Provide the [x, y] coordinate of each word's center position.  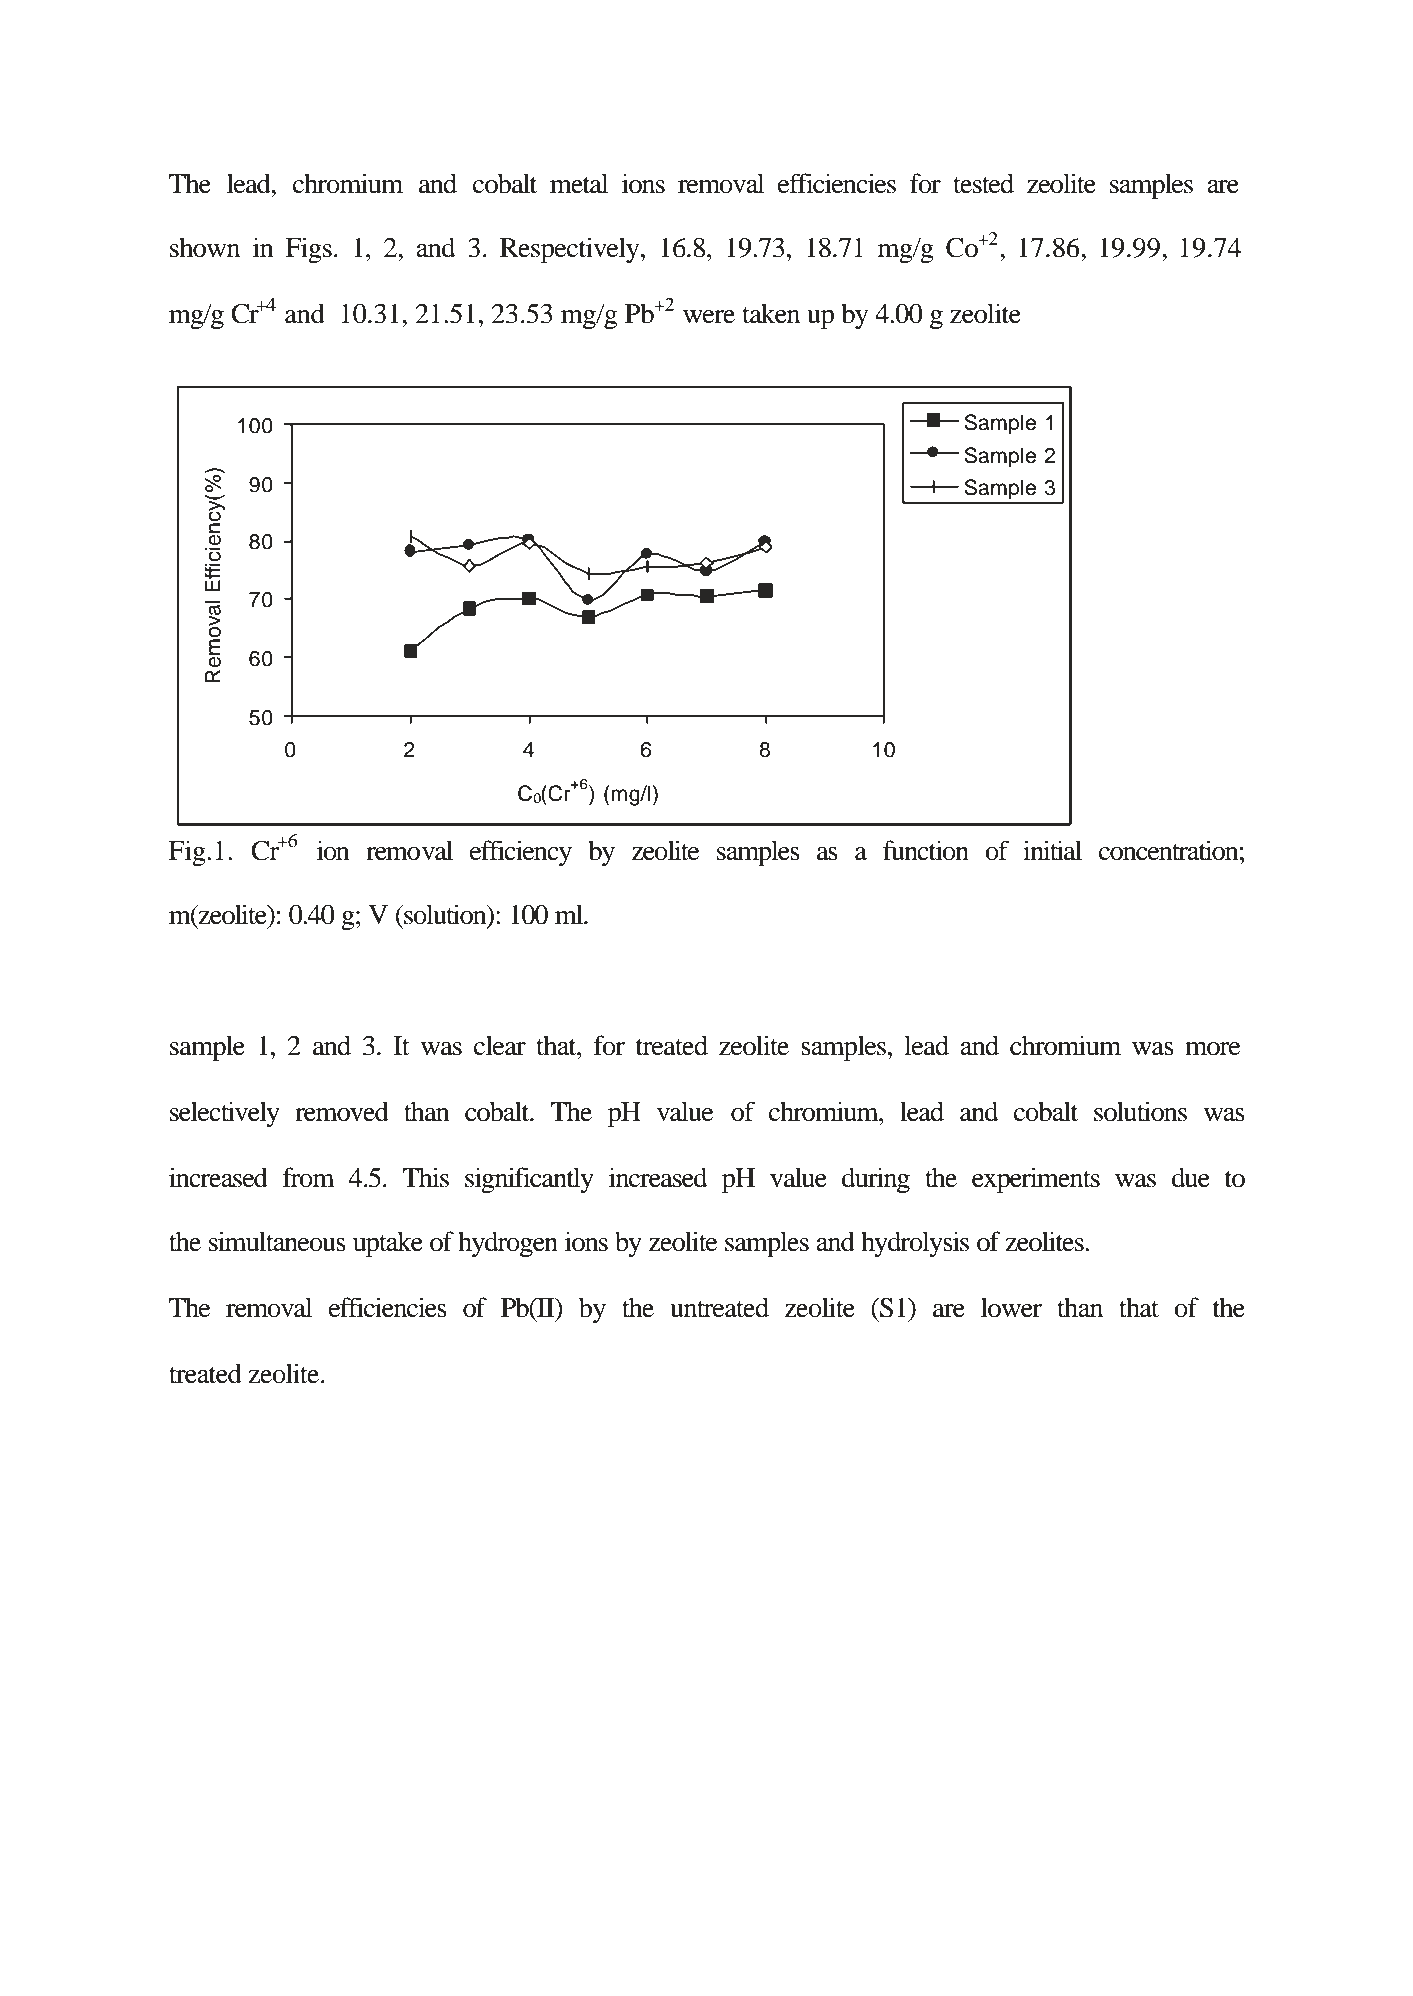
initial [1052, 850]
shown [205, 247]
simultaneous [277, 1241]
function [926, 850]
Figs [309, 250]
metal [579, 183]
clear [500, 1045]
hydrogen [508, 1244]
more [1213, 1049]
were [709, 317]
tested [983, 183]
